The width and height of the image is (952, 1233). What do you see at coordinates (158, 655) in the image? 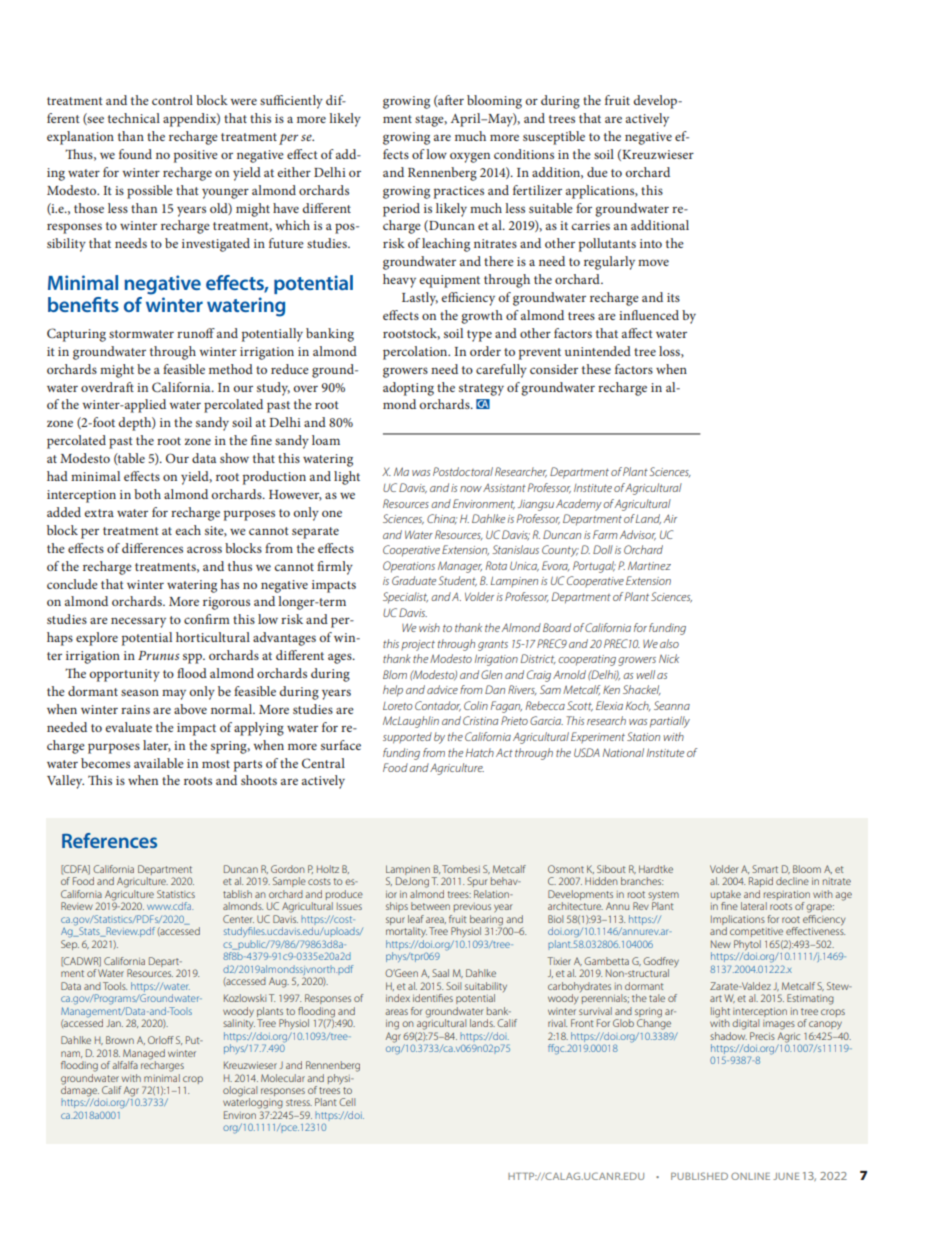
I see `Prunus` at bounding box center [158, 655].
